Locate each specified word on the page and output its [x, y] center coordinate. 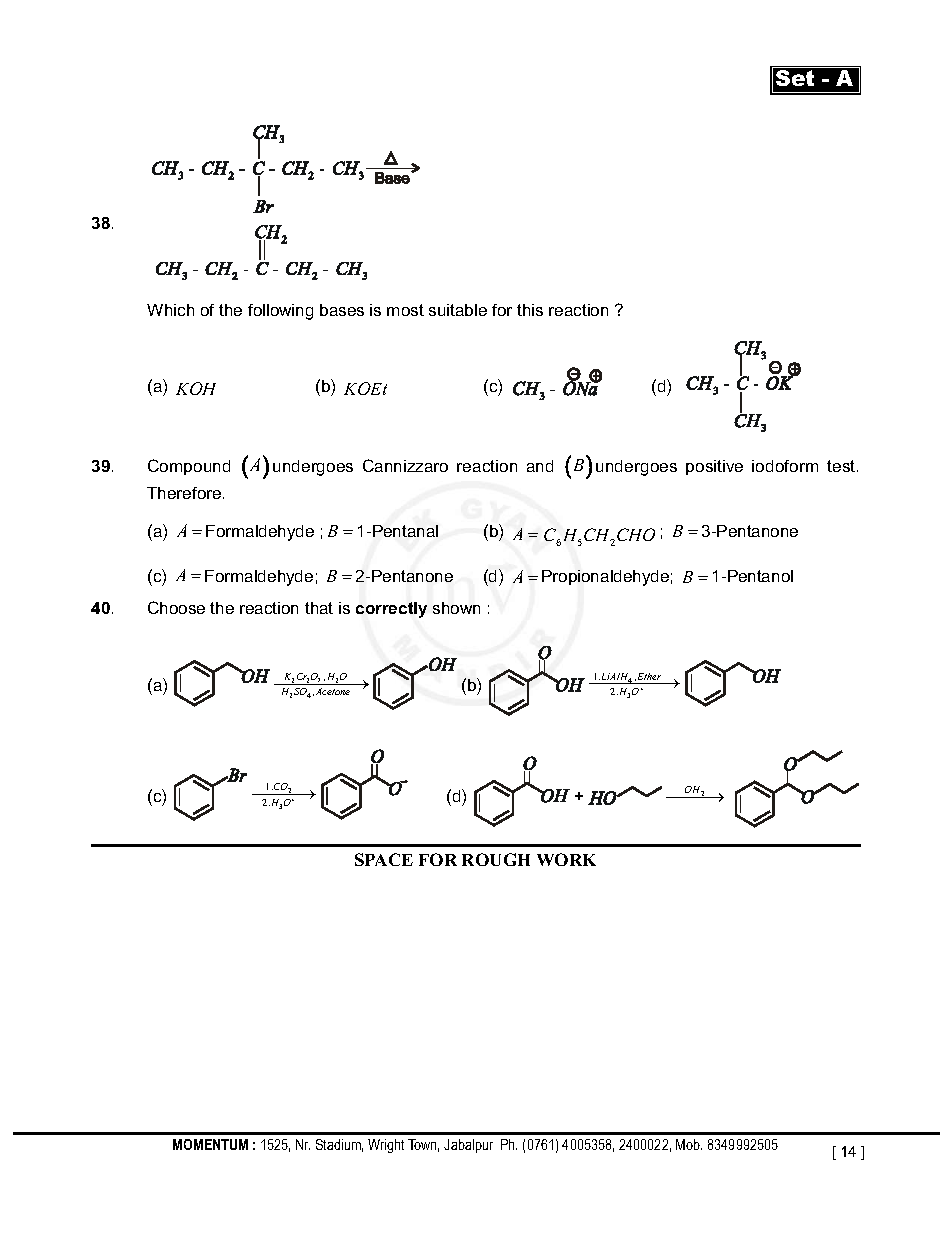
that [319, 608]
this [530, 310]
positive [714, 467]
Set [795, 78]
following [280, 312]
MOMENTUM [210, 1144]
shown [456, 608]
